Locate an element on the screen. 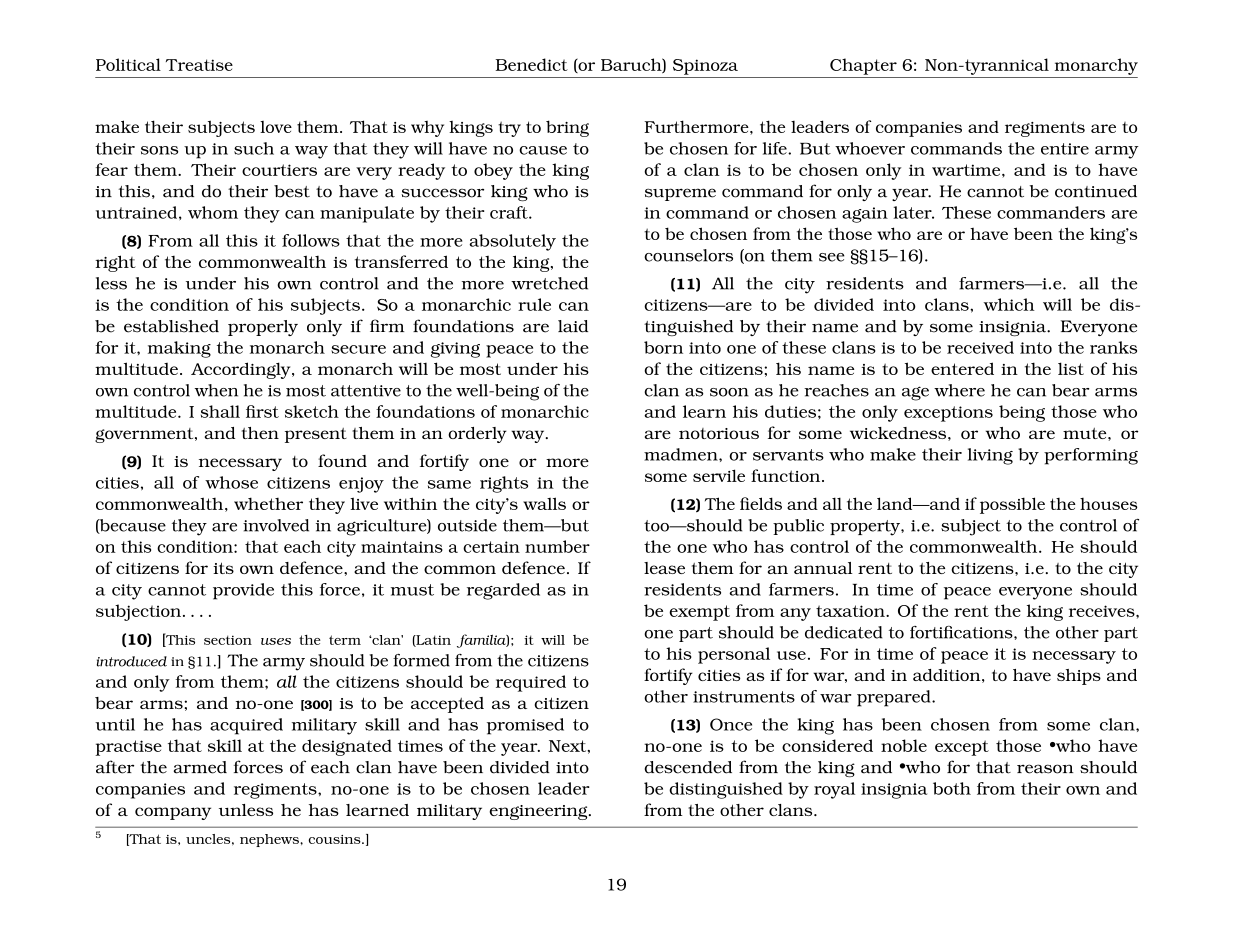 This screenshot has height=952, width=1233. Chapter is located at coordinates (863, 66).
